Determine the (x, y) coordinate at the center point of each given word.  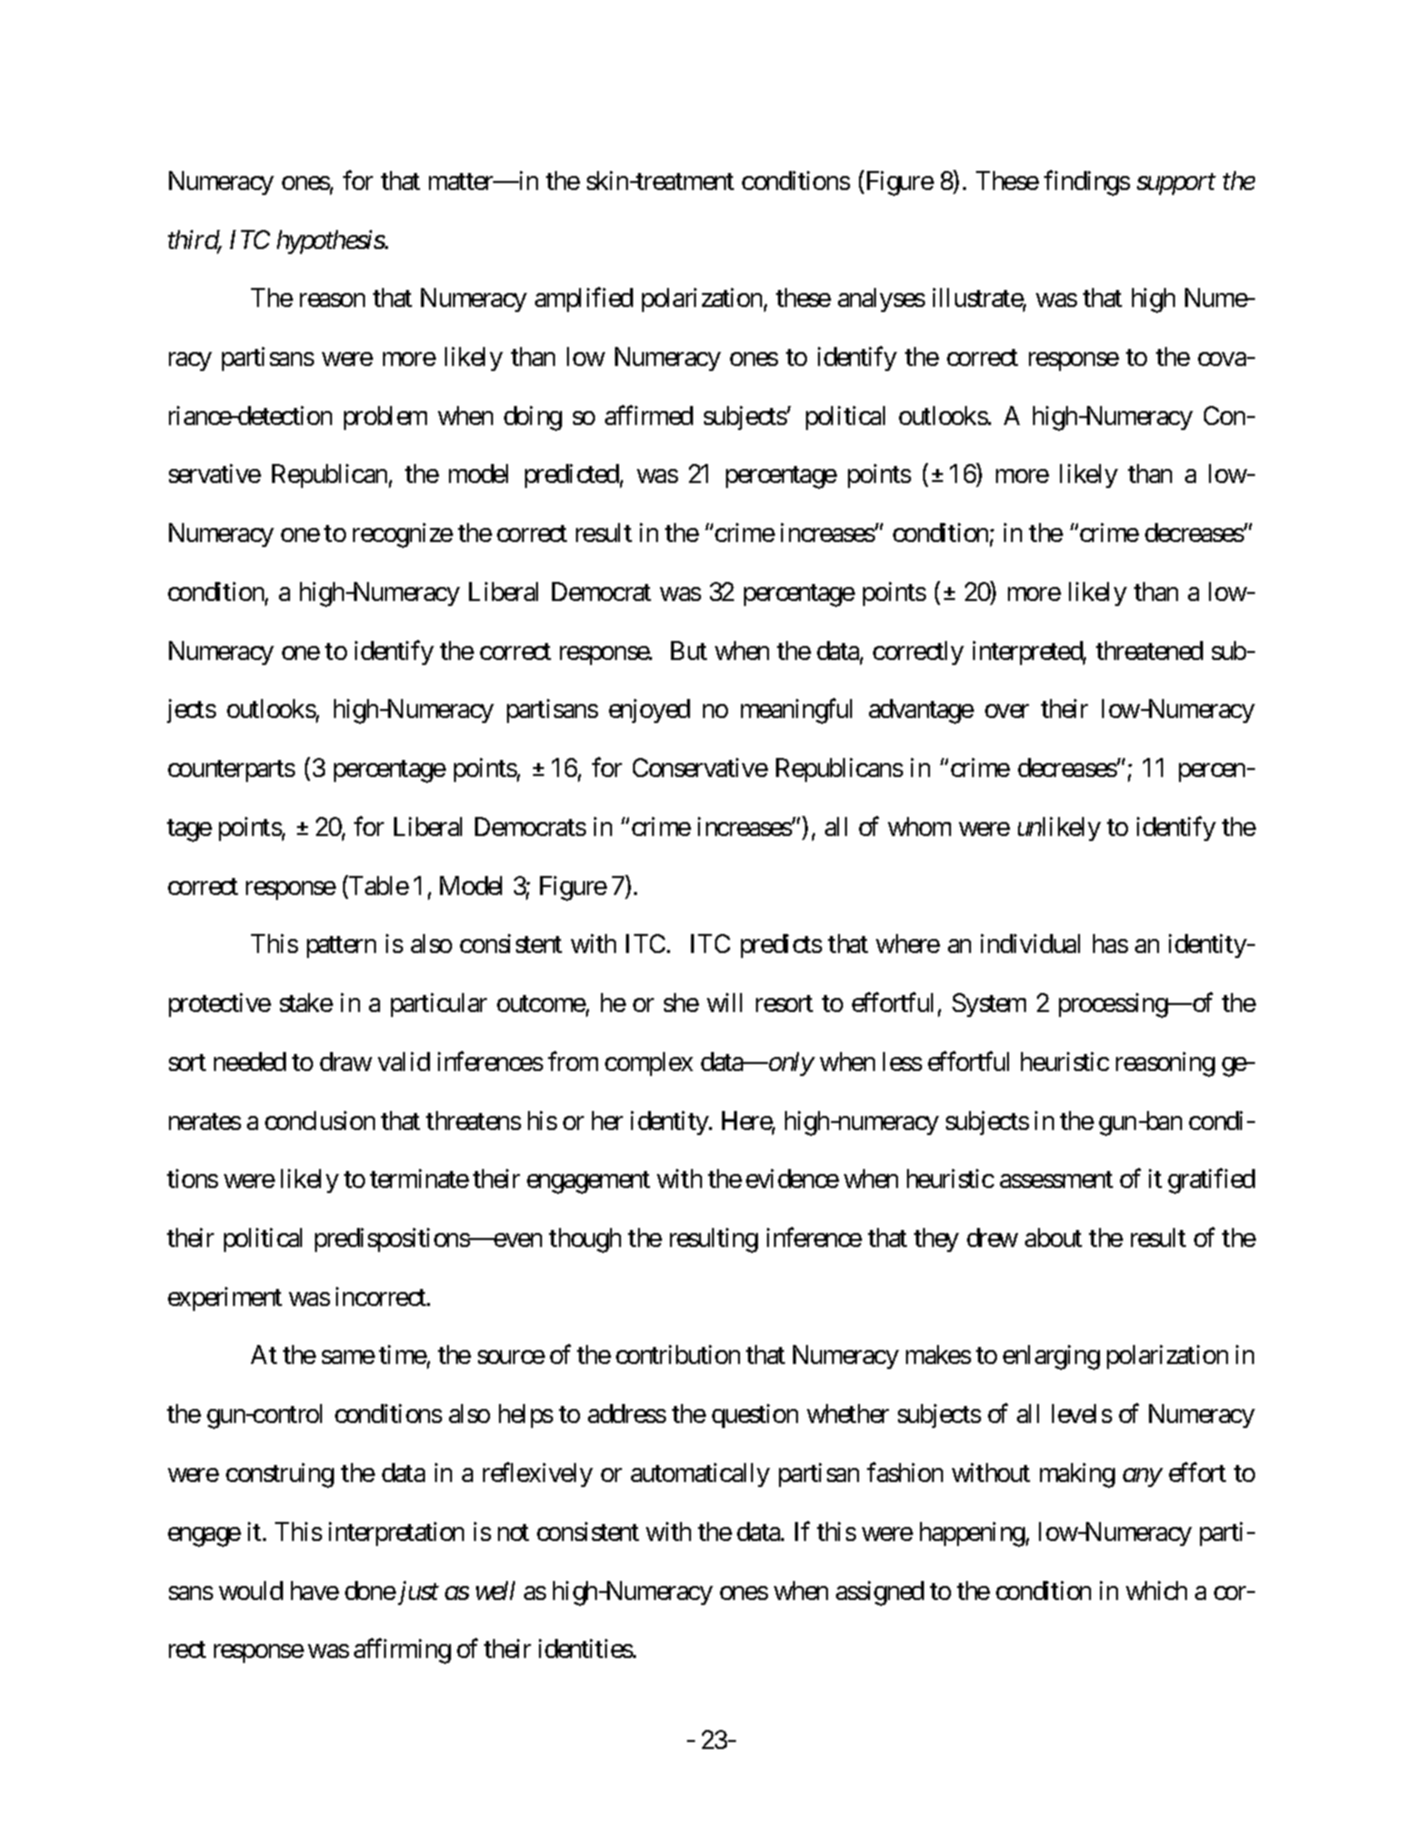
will (724, 1002)
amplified (584, 300)
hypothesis (331, 242)
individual (1030, 943)
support (1176, 184)
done (370, 1590)
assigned (880, 1593)
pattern (341, 947)
